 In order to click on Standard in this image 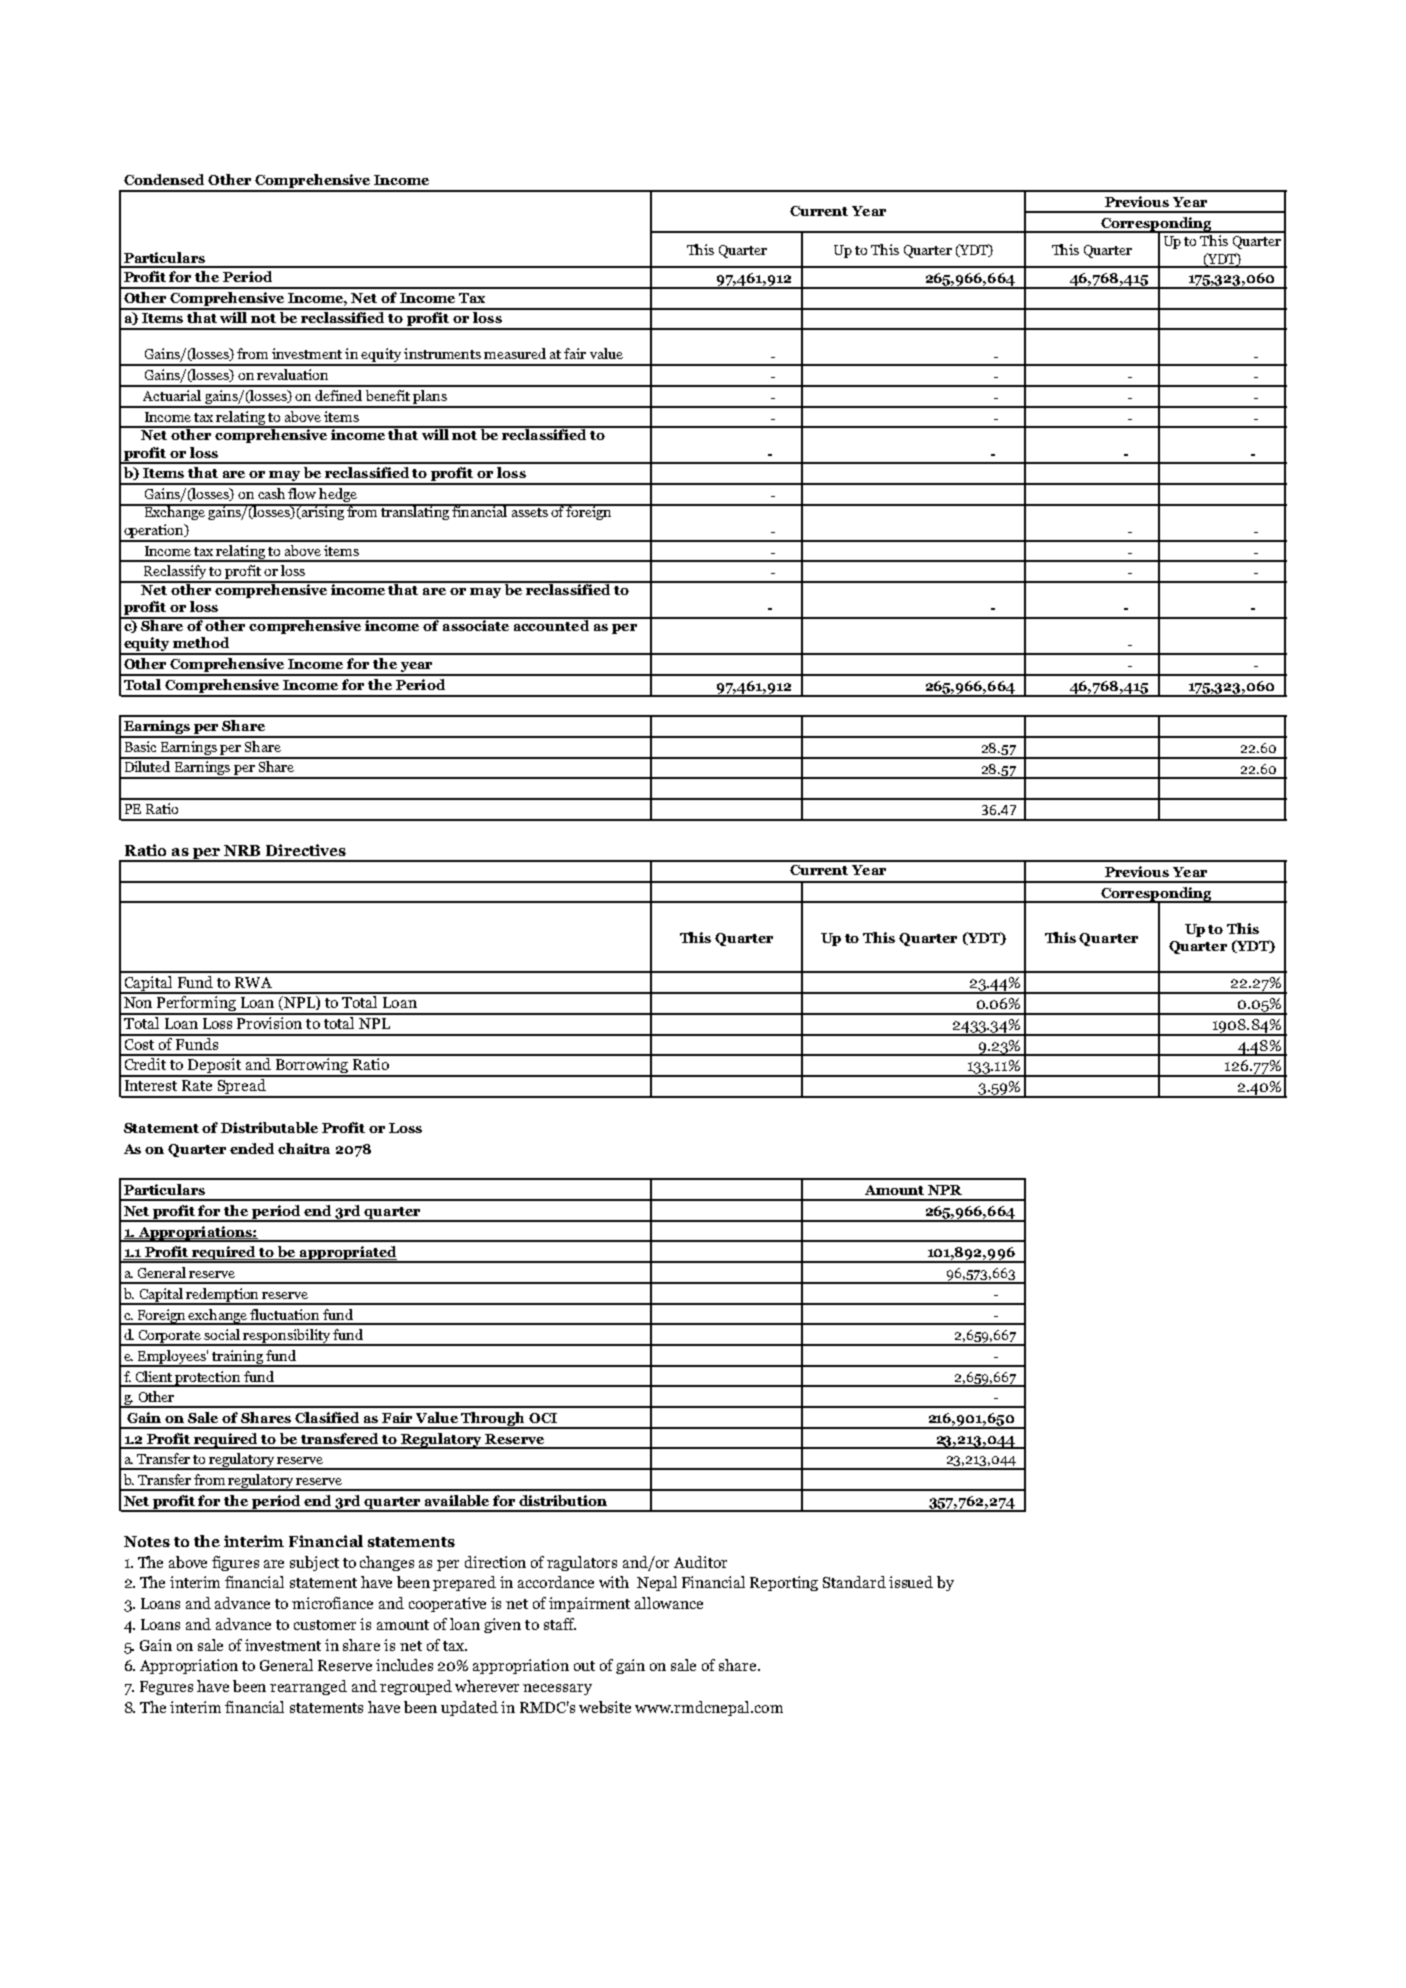, I will do `click(854, 1582)`.
